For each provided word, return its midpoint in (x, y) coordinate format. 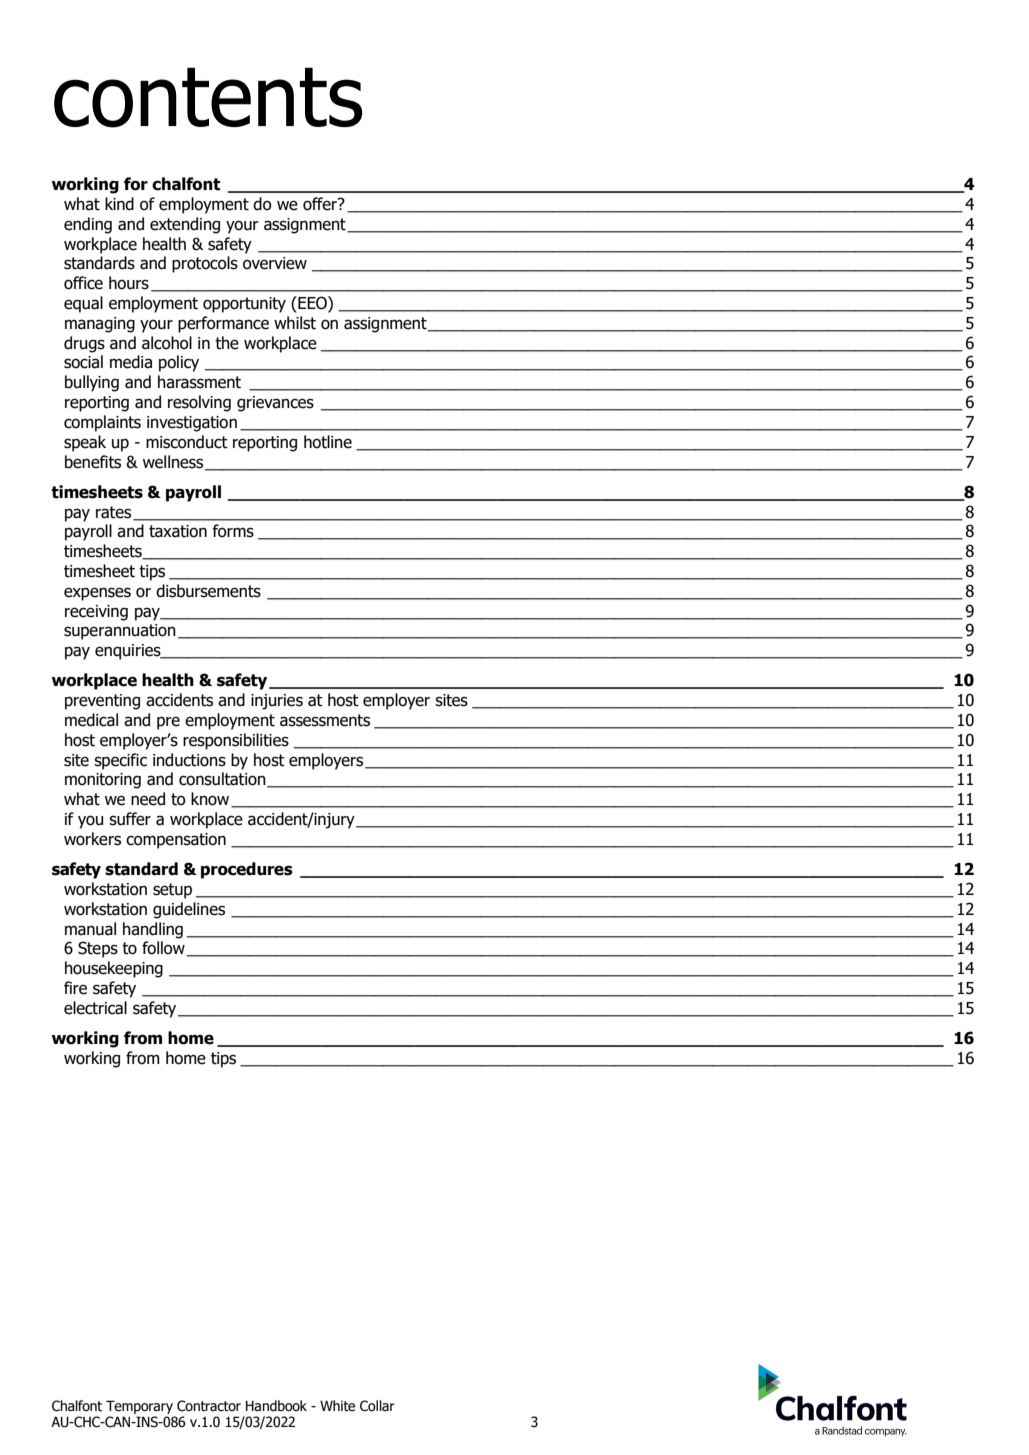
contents (208, 98)
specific (120, 761)
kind (119, 204)
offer (321, 204)
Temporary (139, 1407)
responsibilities (236, 741)
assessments (325, 720)
